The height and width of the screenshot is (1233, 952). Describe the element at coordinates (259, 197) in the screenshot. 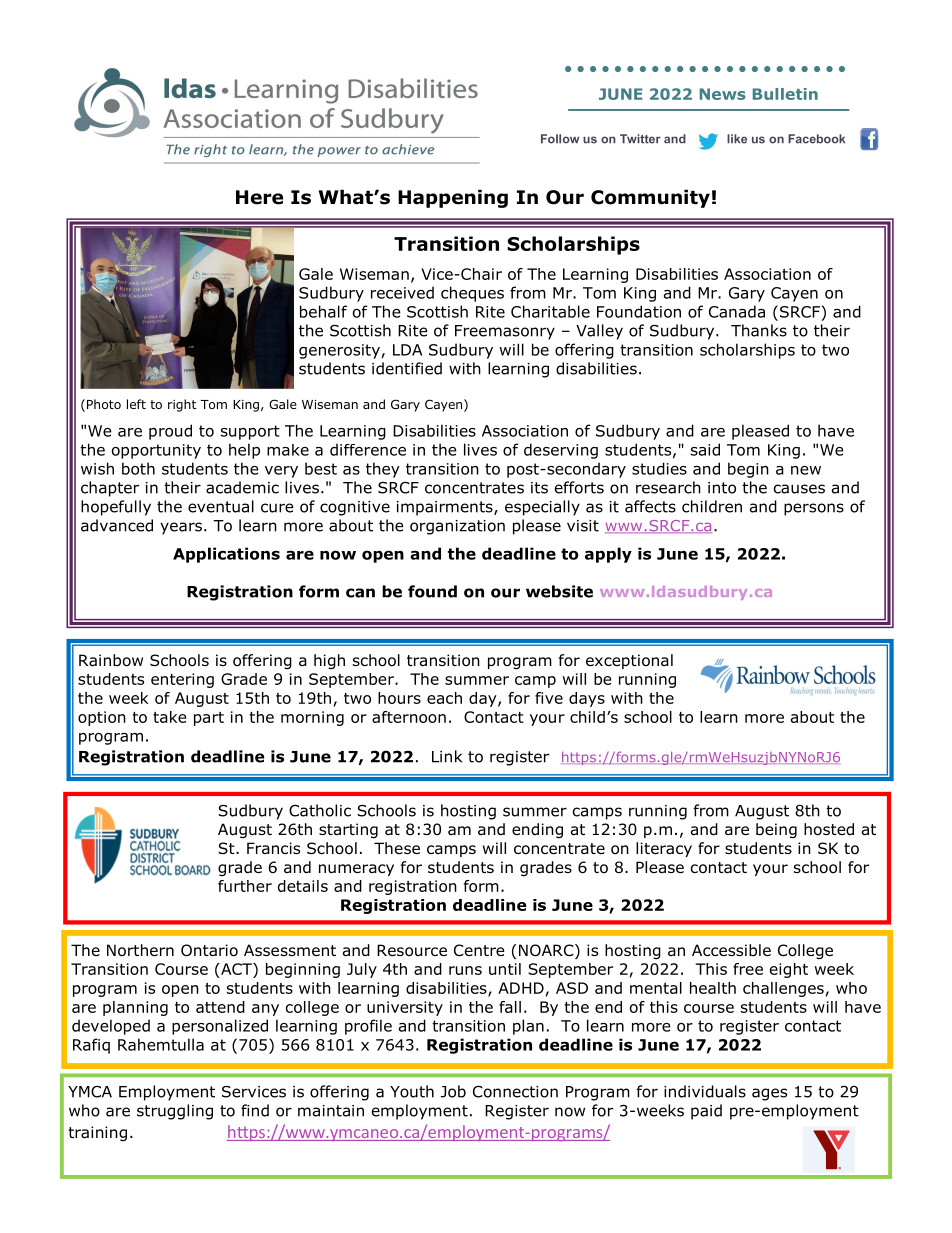

I see `Here` at that location.
